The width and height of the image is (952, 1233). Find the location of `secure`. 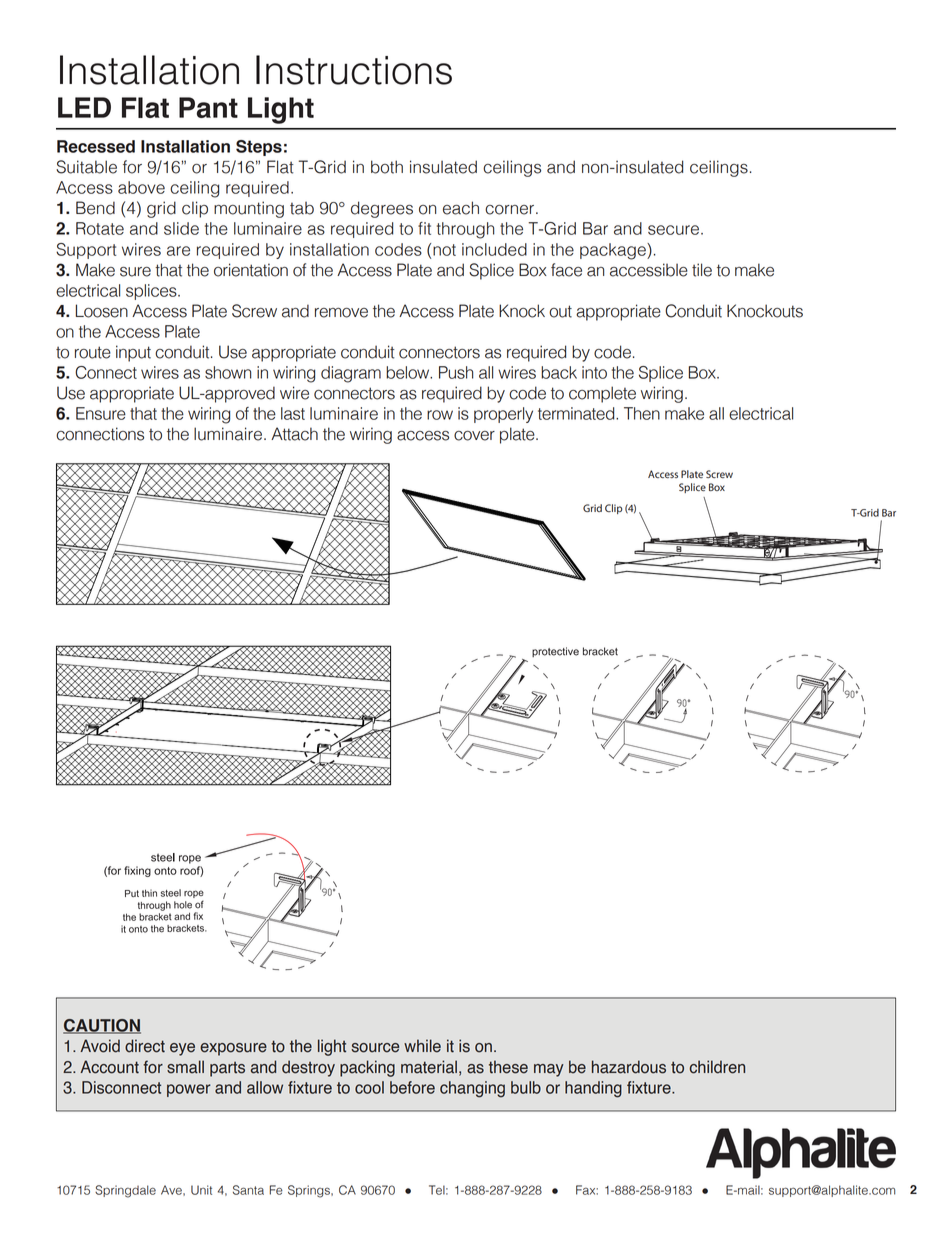

secure is located at coordinates (675, 230).
